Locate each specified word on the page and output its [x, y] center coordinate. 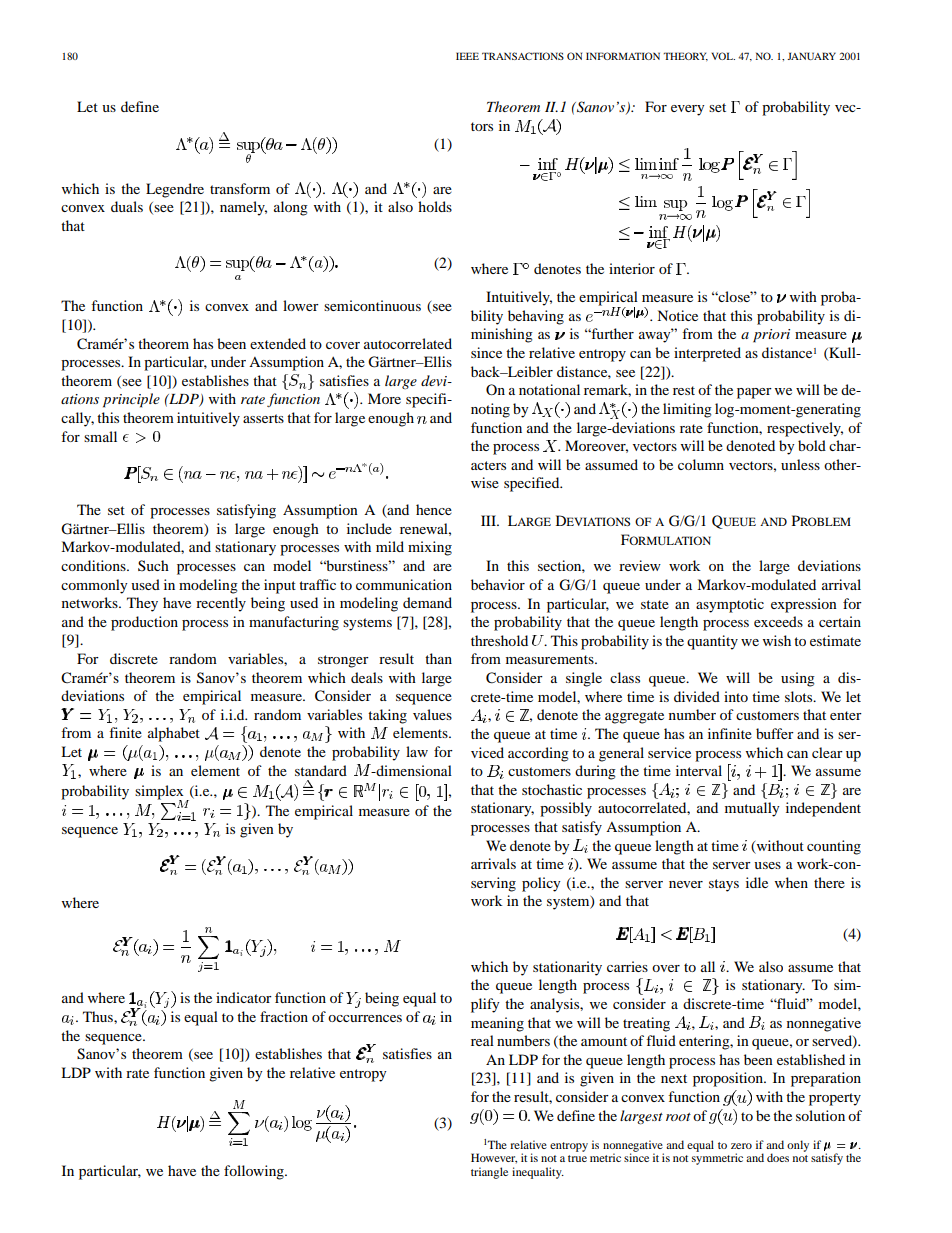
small [100, 436]
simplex [159, 793]
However [494, 1158]
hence [434, 509]
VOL [723, 56]
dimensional [413, 770]
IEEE [467, 56]
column [701, 464]
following [255, 1172]
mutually [752, 809]
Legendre [175, 190]
